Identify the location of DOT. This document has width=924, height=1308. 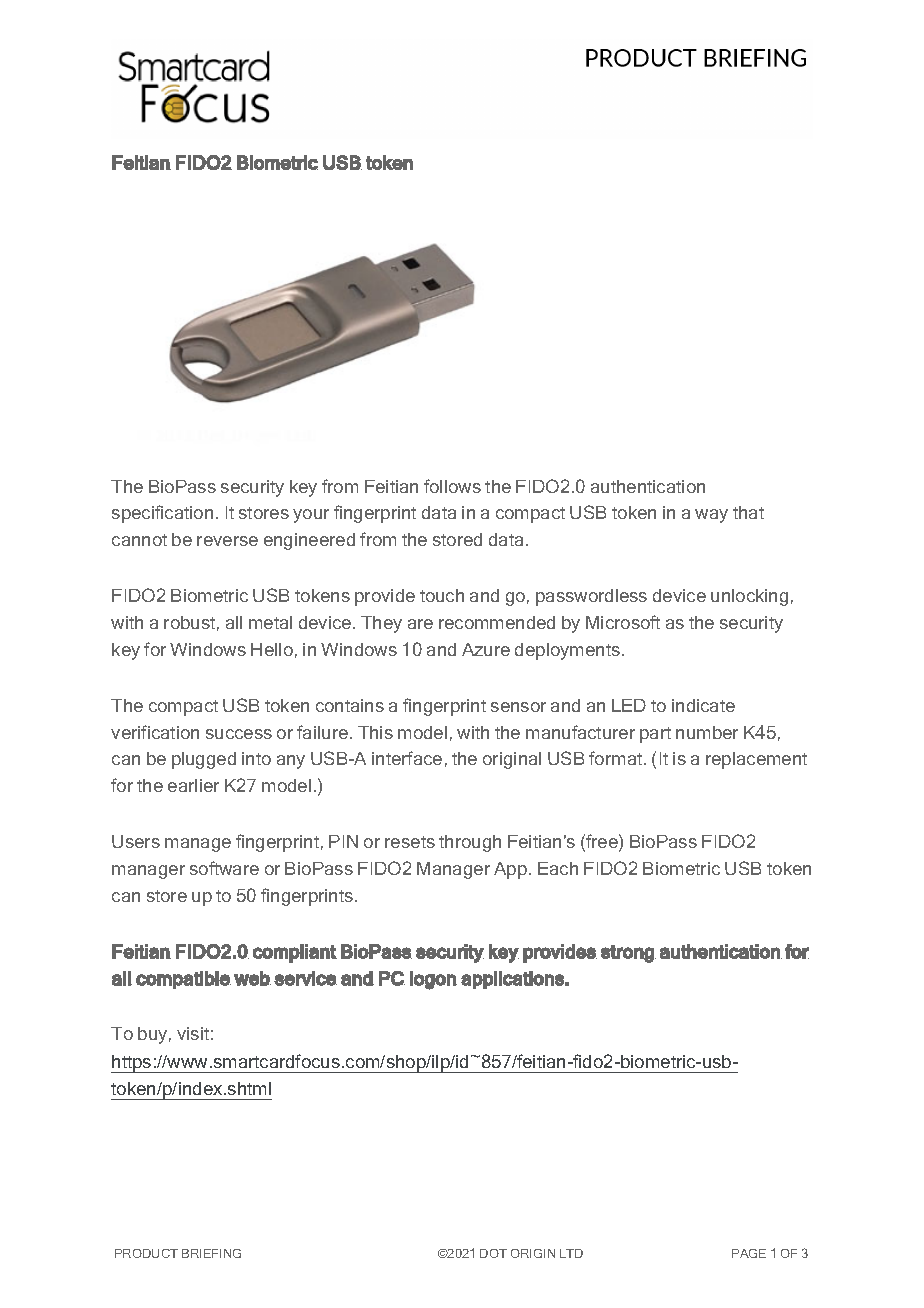
(493, 1253).
